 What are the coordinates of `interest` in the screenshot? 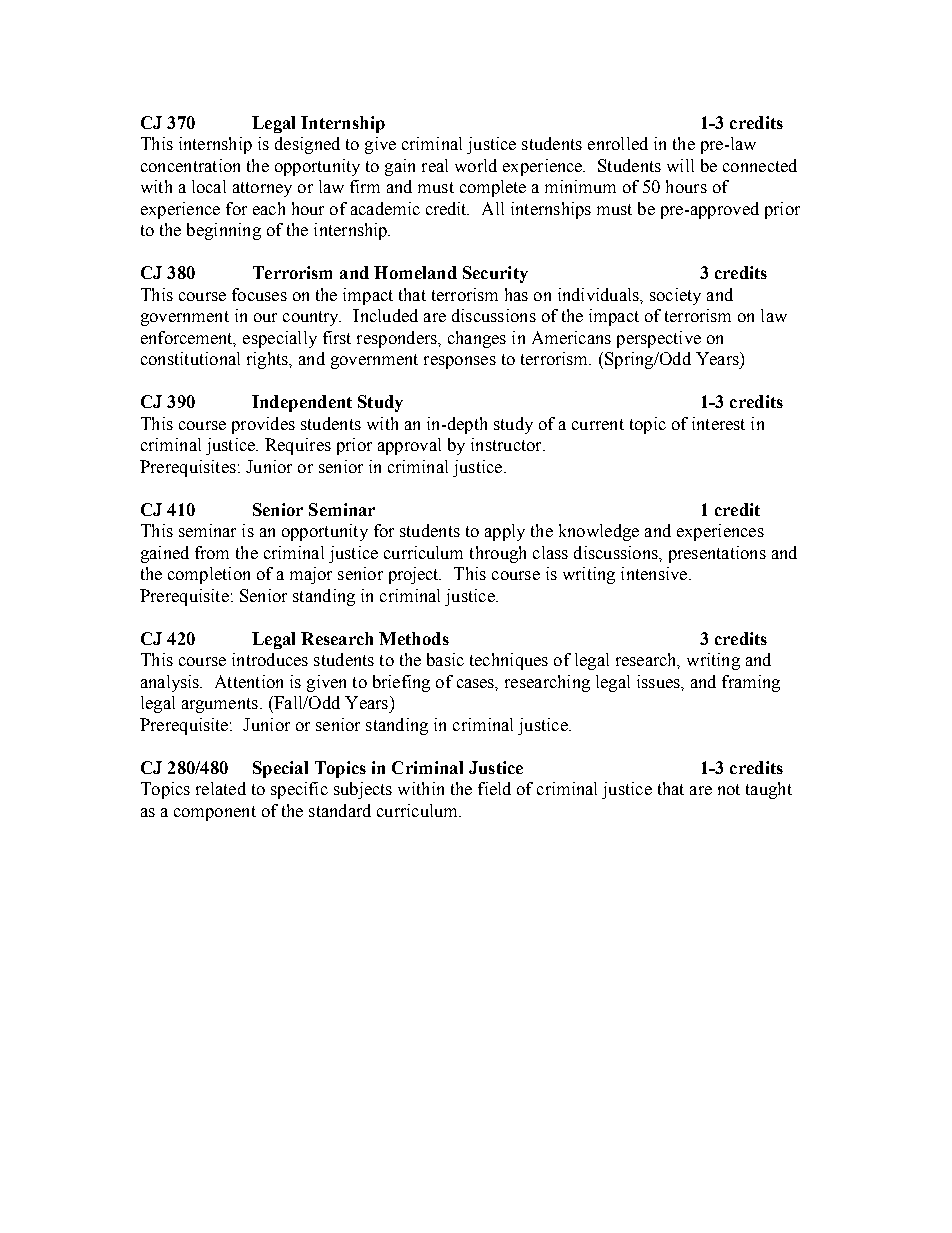 It's located at (718, 423).
